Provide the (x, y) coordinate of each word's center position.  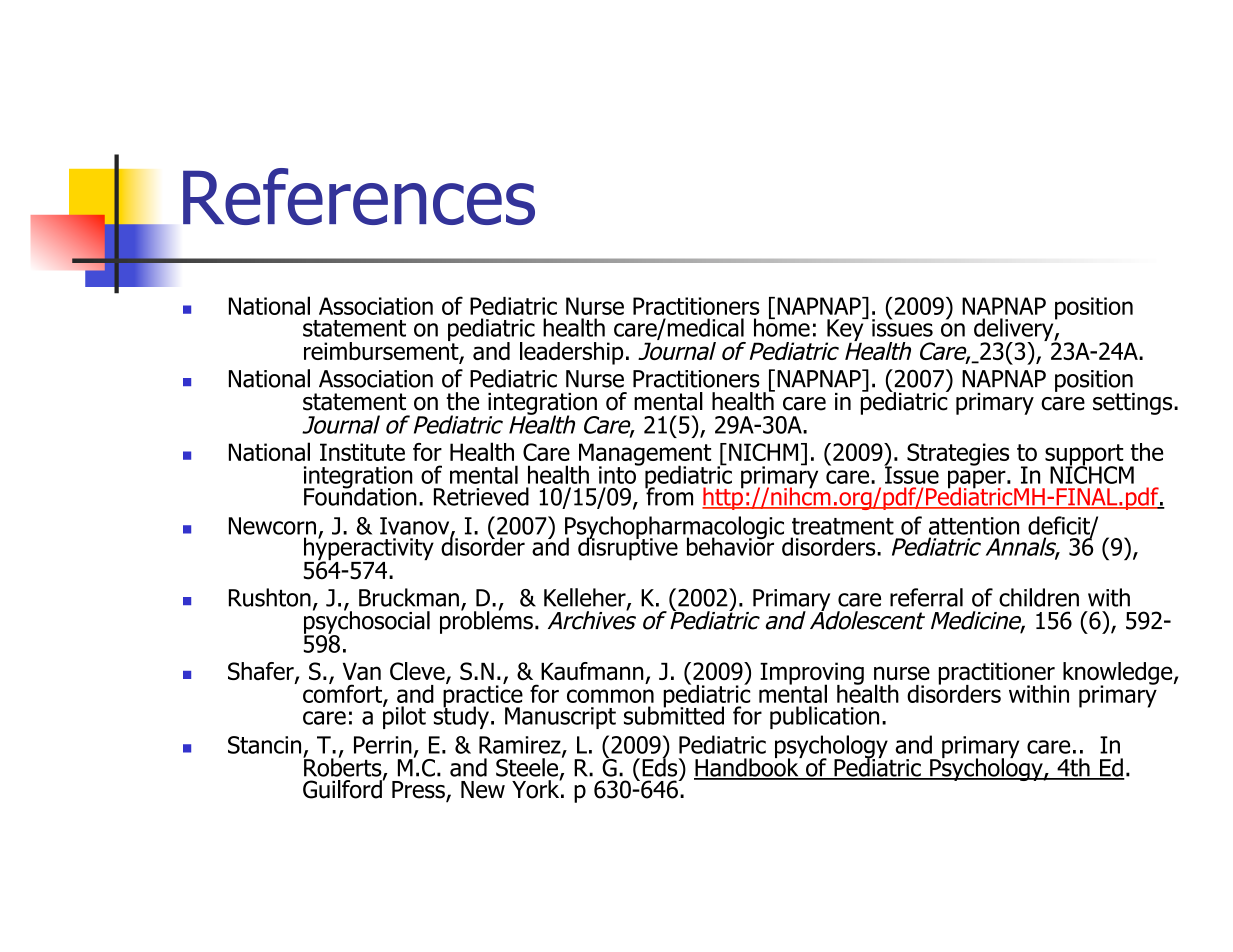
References (359, 196)
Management (645, 455)
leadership (571, 353)
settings (1134, 404)
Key (845, 330)
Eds (661, 766)
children (1039, 597)
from (669, 495)
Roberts (343, 767)
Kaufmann (592, 671)
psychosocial (367, 622)
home (782, 326)
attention (974, 526)
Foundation (360, 495)
